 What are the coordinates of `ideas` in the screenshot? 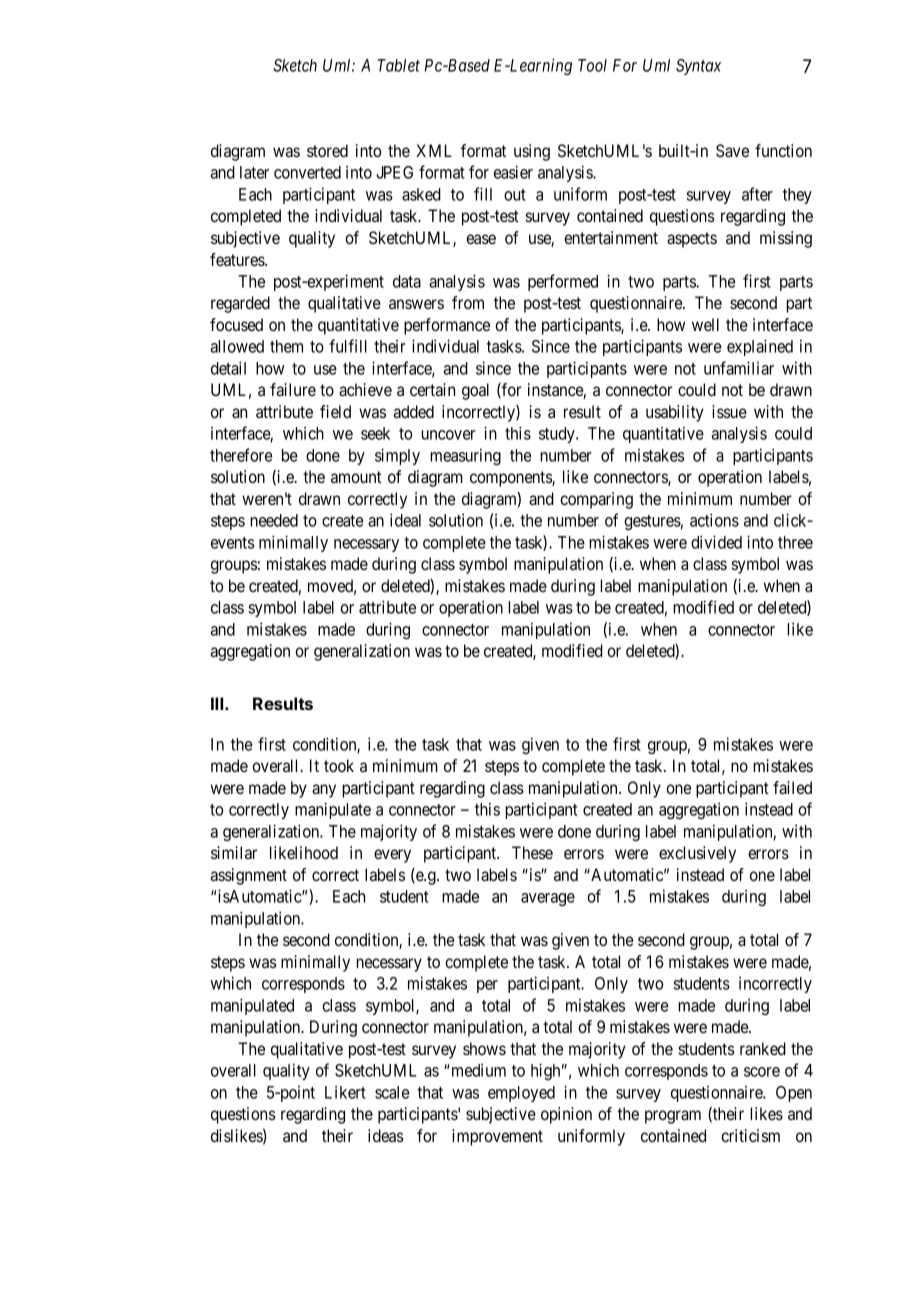 It's located at (385, 1135).
